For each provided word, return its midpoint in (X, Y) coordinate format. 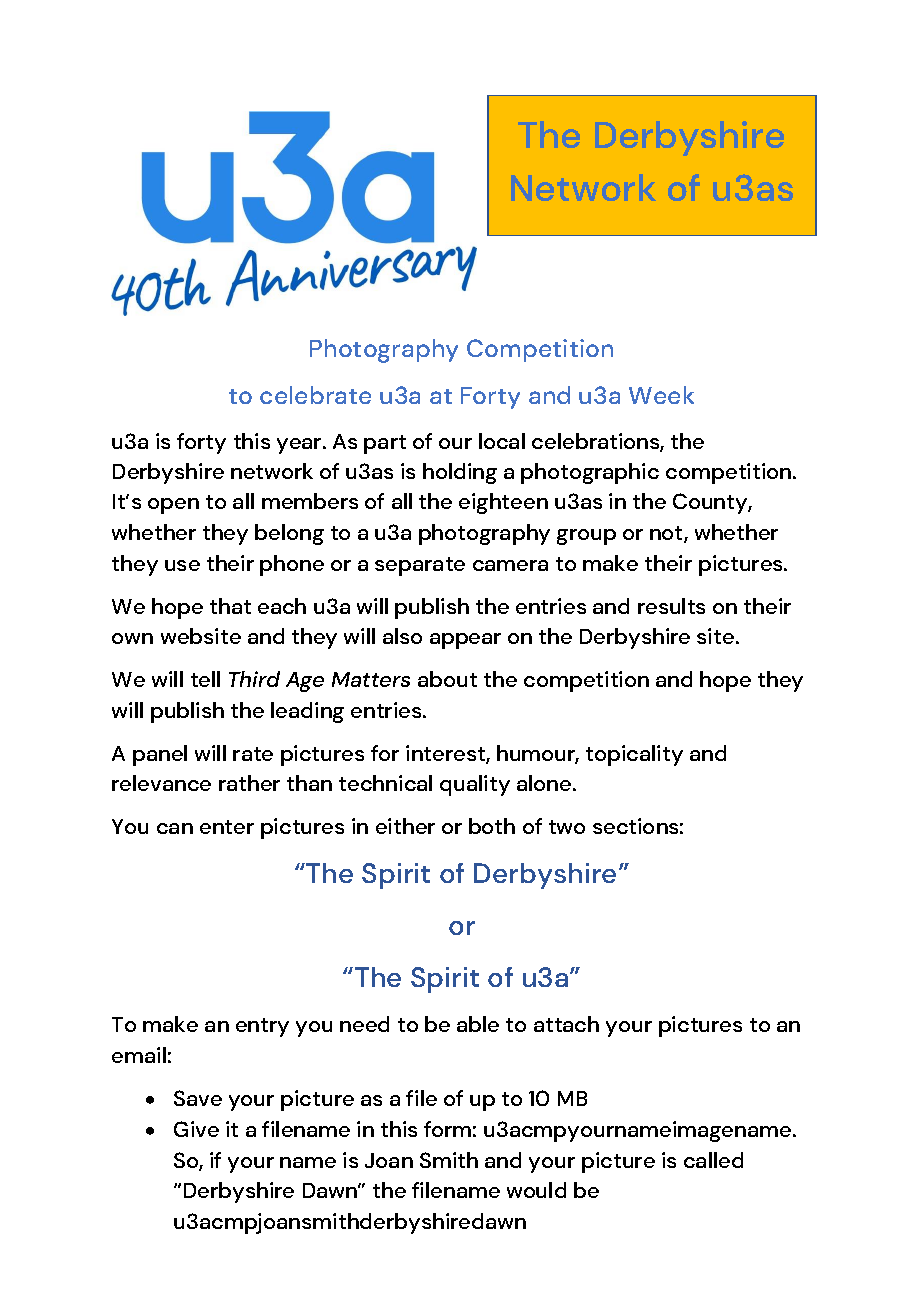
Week (661, 395)
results (671, 606)
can (175, 828)
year (300, 446)
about (447, 679)
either (405, 826)
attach (566, 1024)
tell (205, 679)
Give (196, 1129)
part (385, 444)
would (536, 1190)
